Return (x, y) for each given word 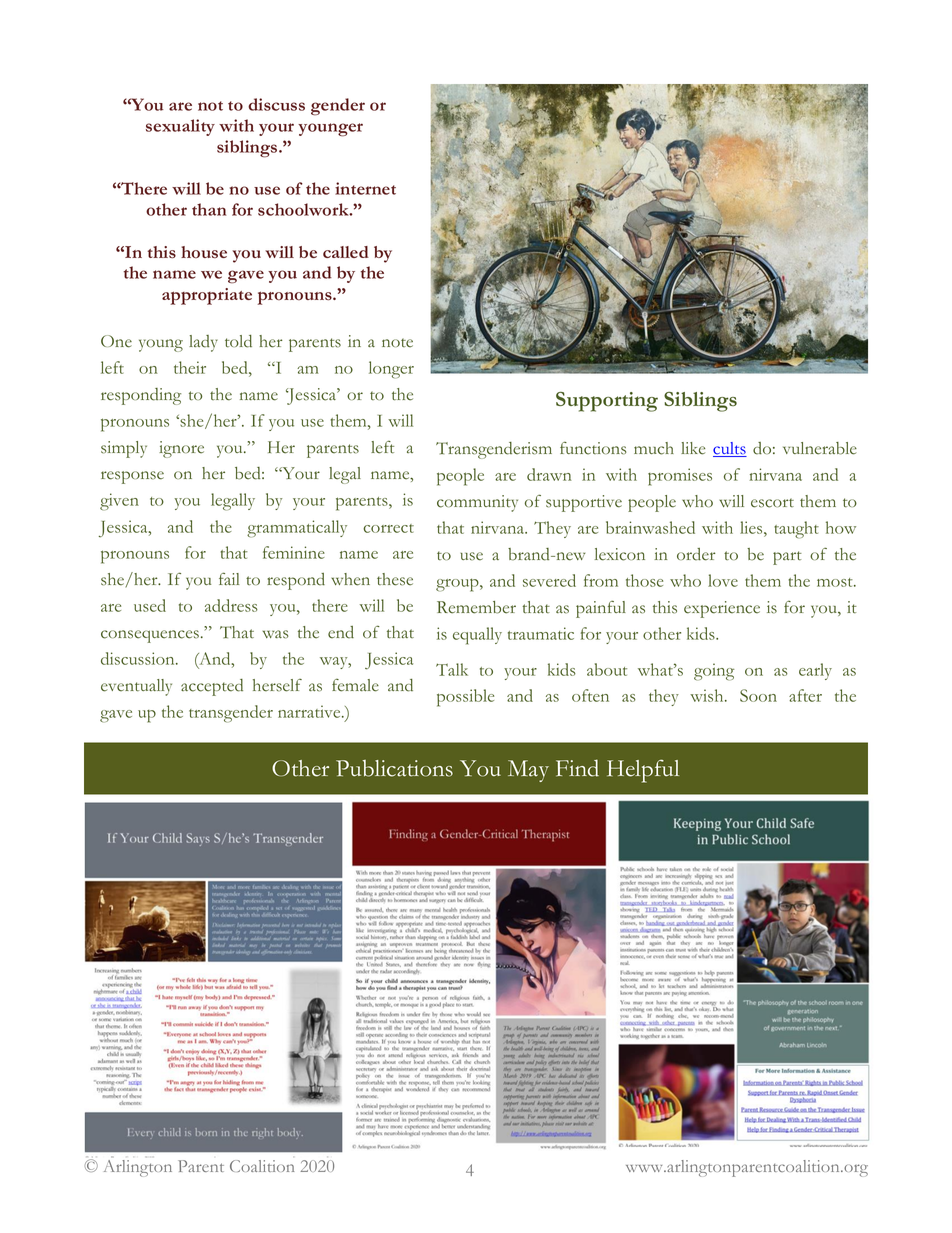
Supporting (607, 402)
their (190, 367)
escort (772, 503)
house (204, 252)
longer (391, 370)
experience (722, 609)
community (477, 503)
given (119, 502)
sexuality (180, 127)
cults (730, 449)
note (397, 343)
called (346, 252)
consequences (150, 636)
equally (477, 636)
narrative (310, 711)
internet (365, 188)
